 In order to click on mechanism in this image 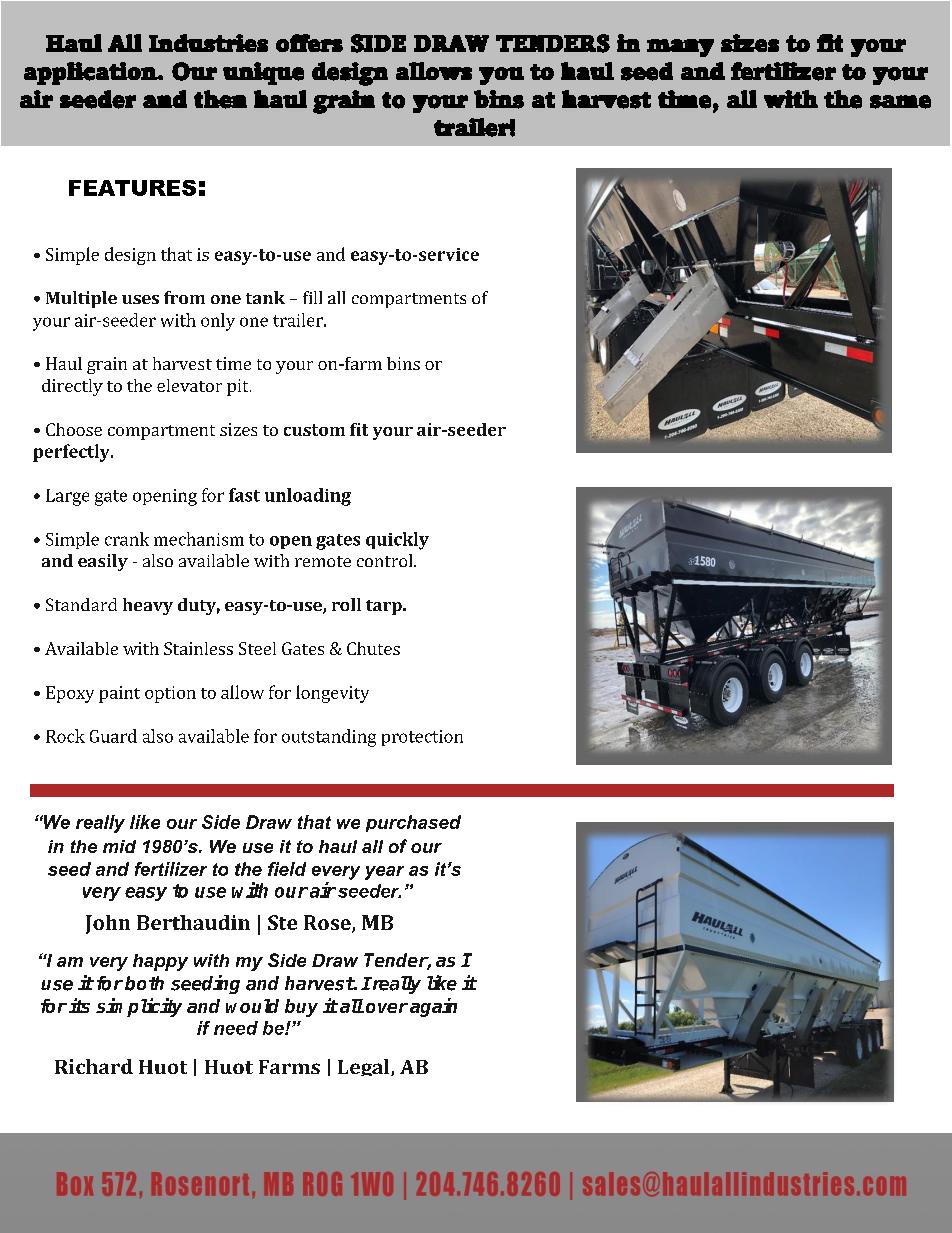, I will do `click(199, 539)`.
